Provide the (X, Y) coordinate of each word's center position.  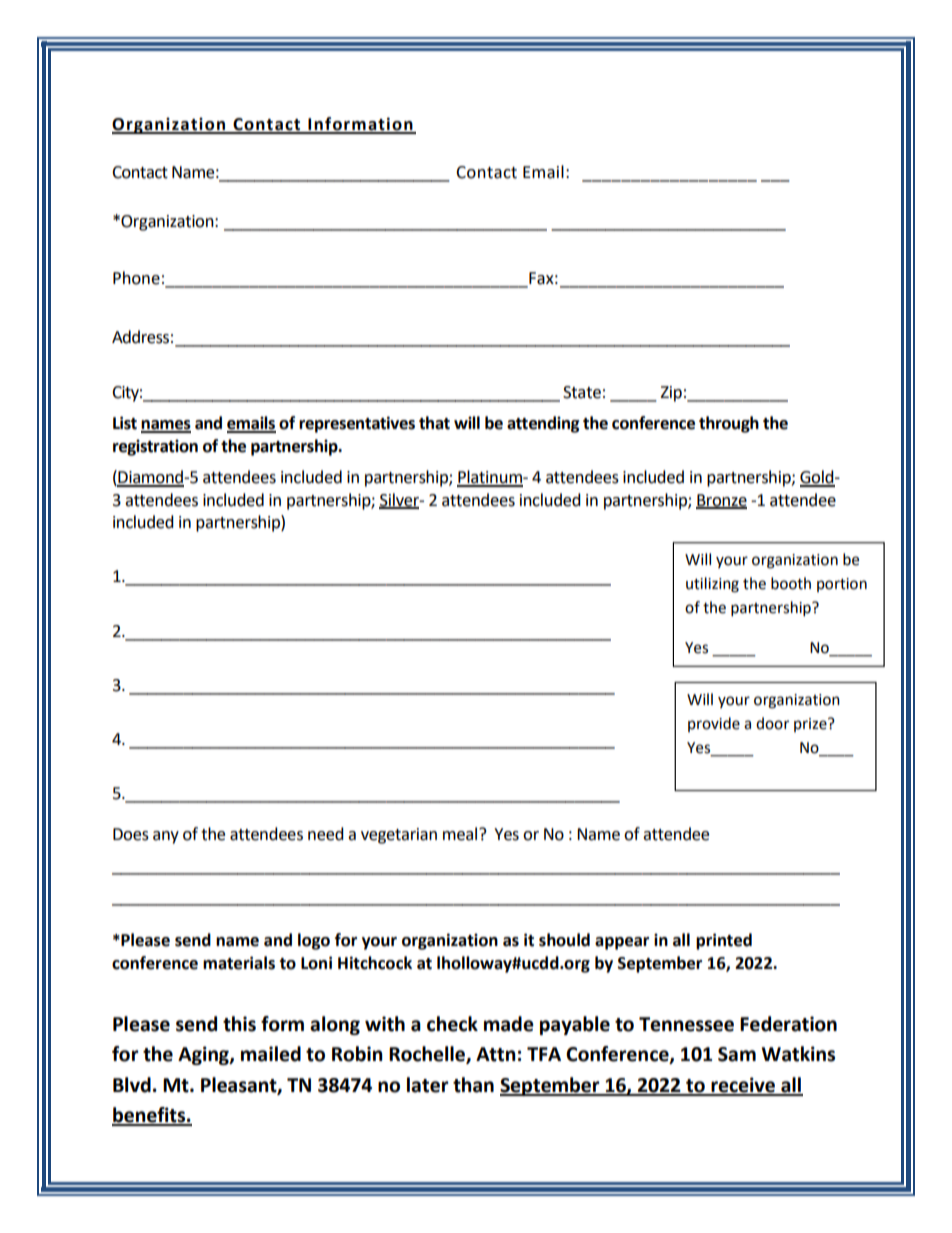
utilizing (712, 585)
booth (791, 583)
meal (461, 834)
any (166, 837)
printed (724, 941)
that (434, 423)
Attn (496, 1054)
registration (155, 447)
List (125, 423)
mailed (271, 1054)
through (729, 424)
